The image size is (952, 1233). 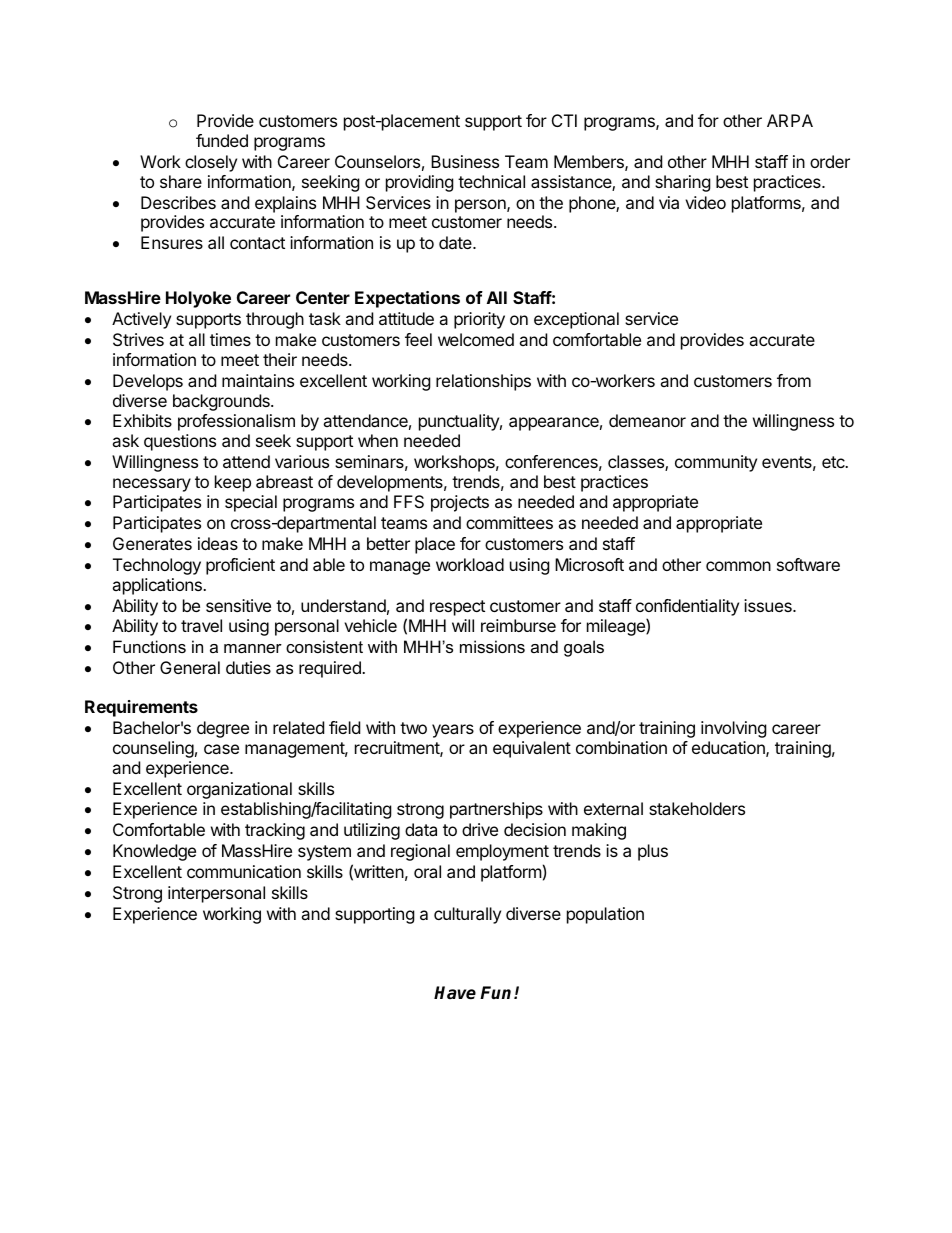 I want to click on communication, so click(x=244, y=871).
